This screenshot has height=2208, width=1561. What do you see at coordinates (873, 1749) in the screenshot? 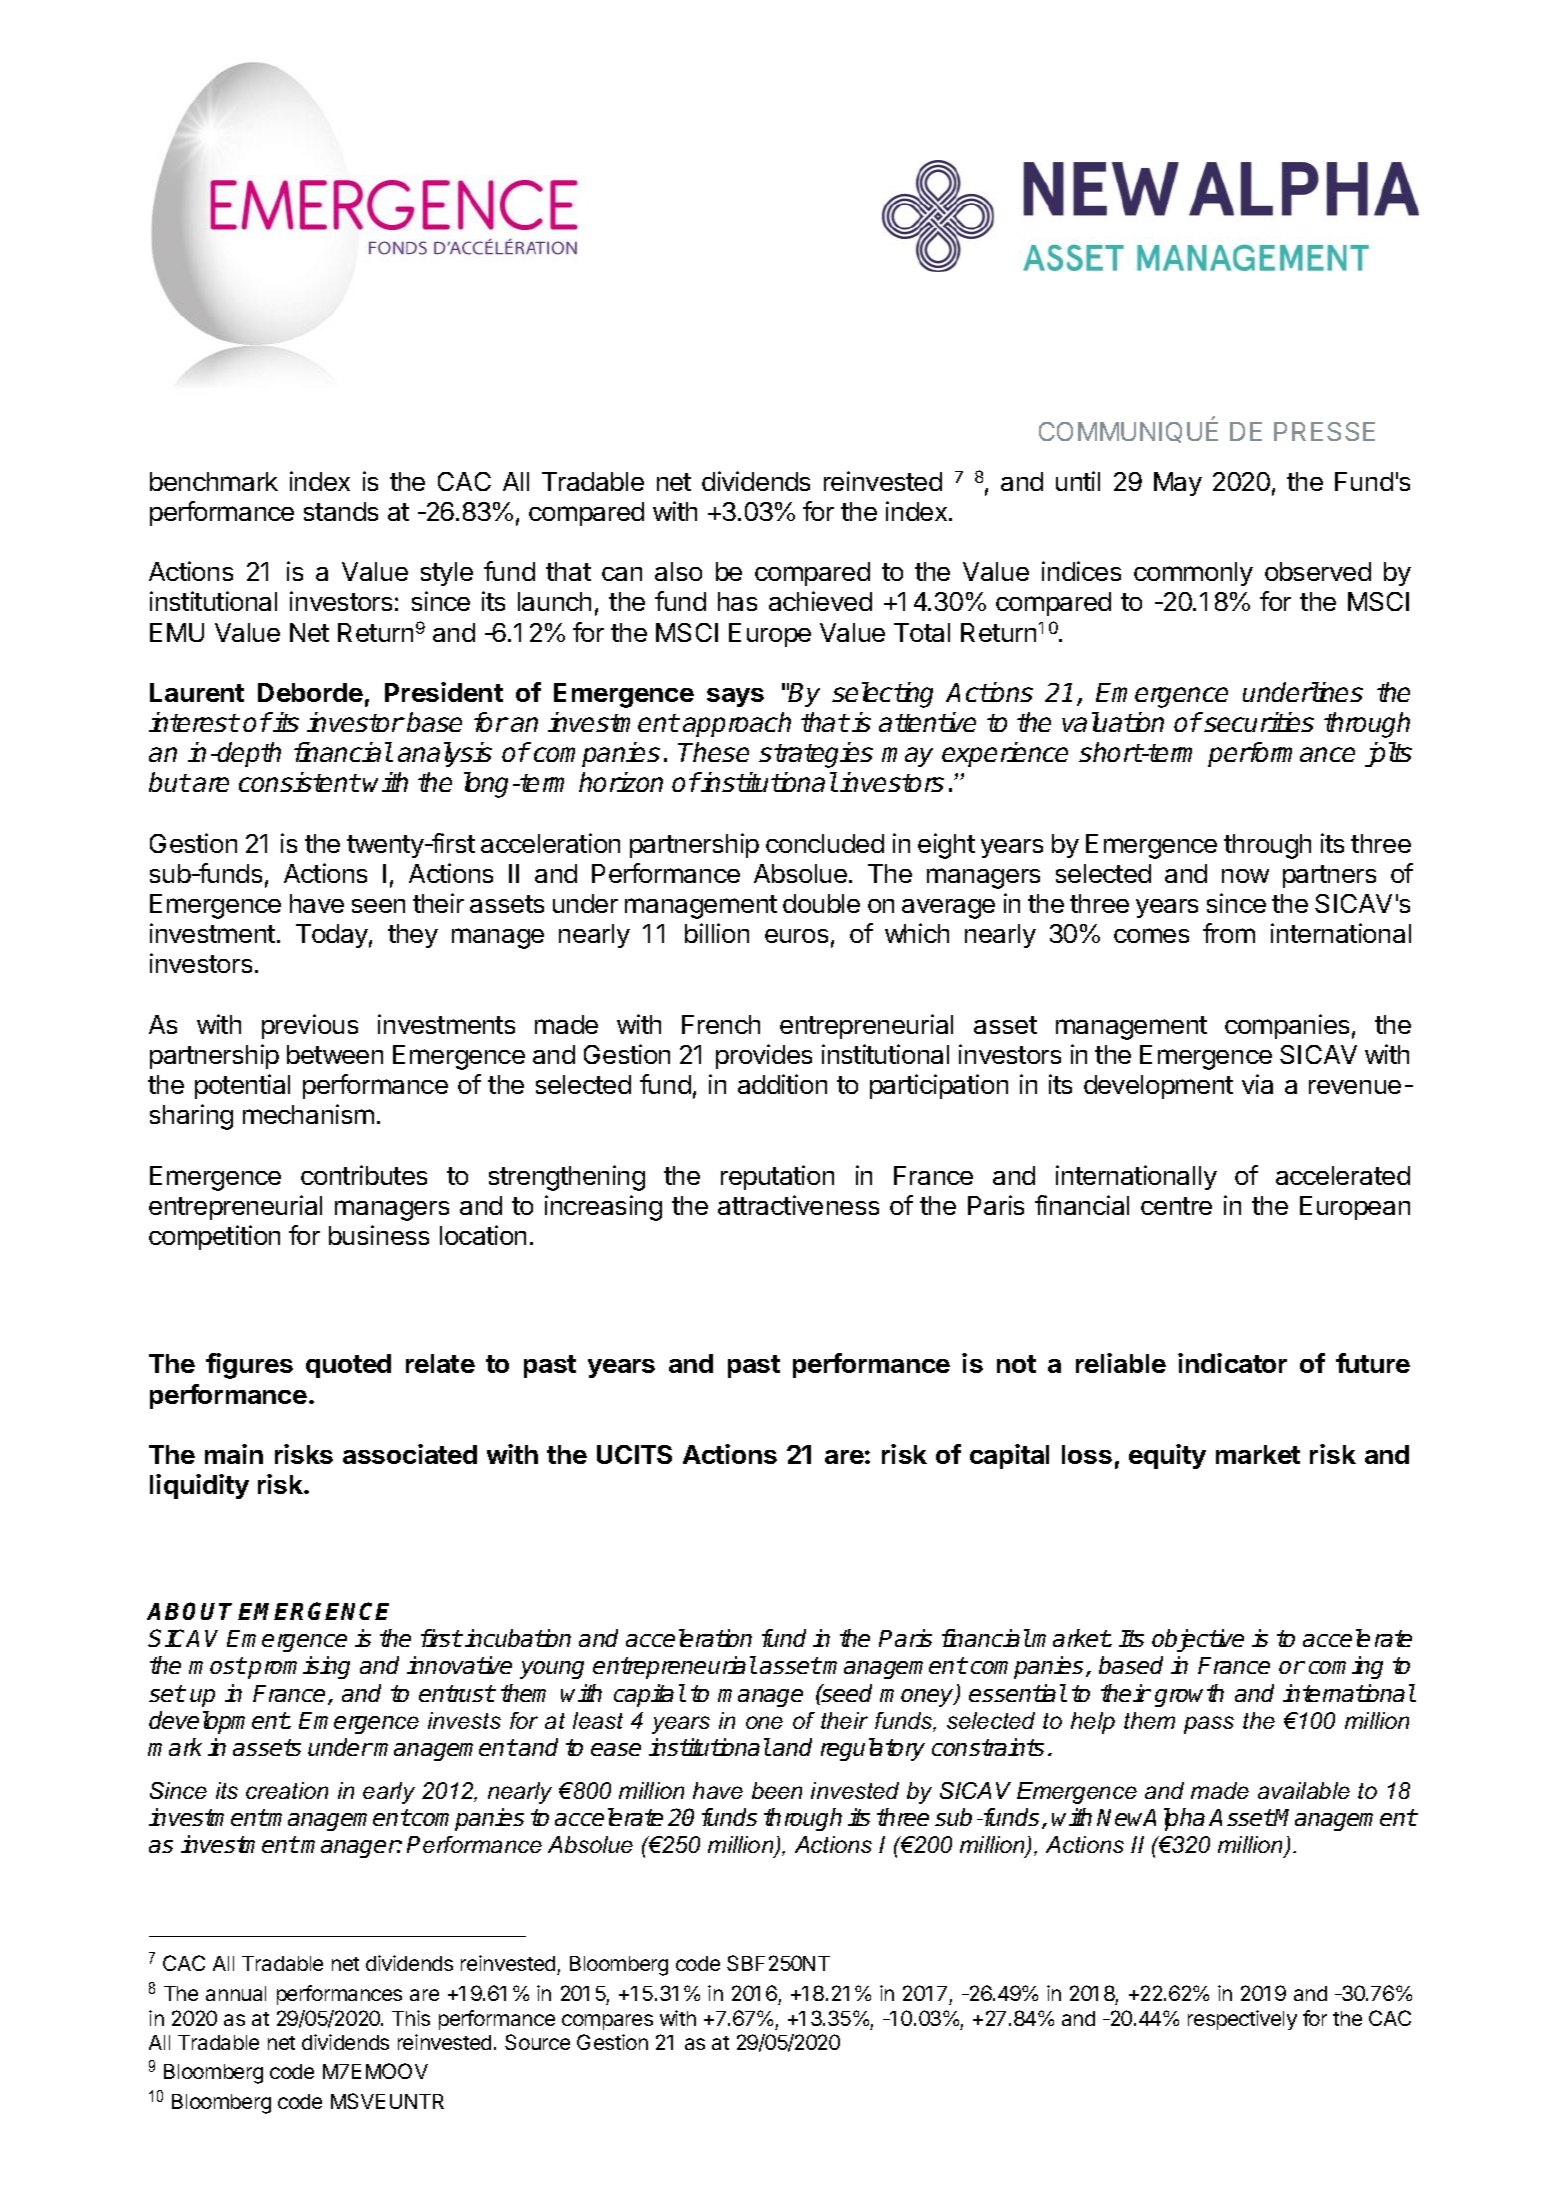
I see `regulatory` at bounding box center [873, 1749].
